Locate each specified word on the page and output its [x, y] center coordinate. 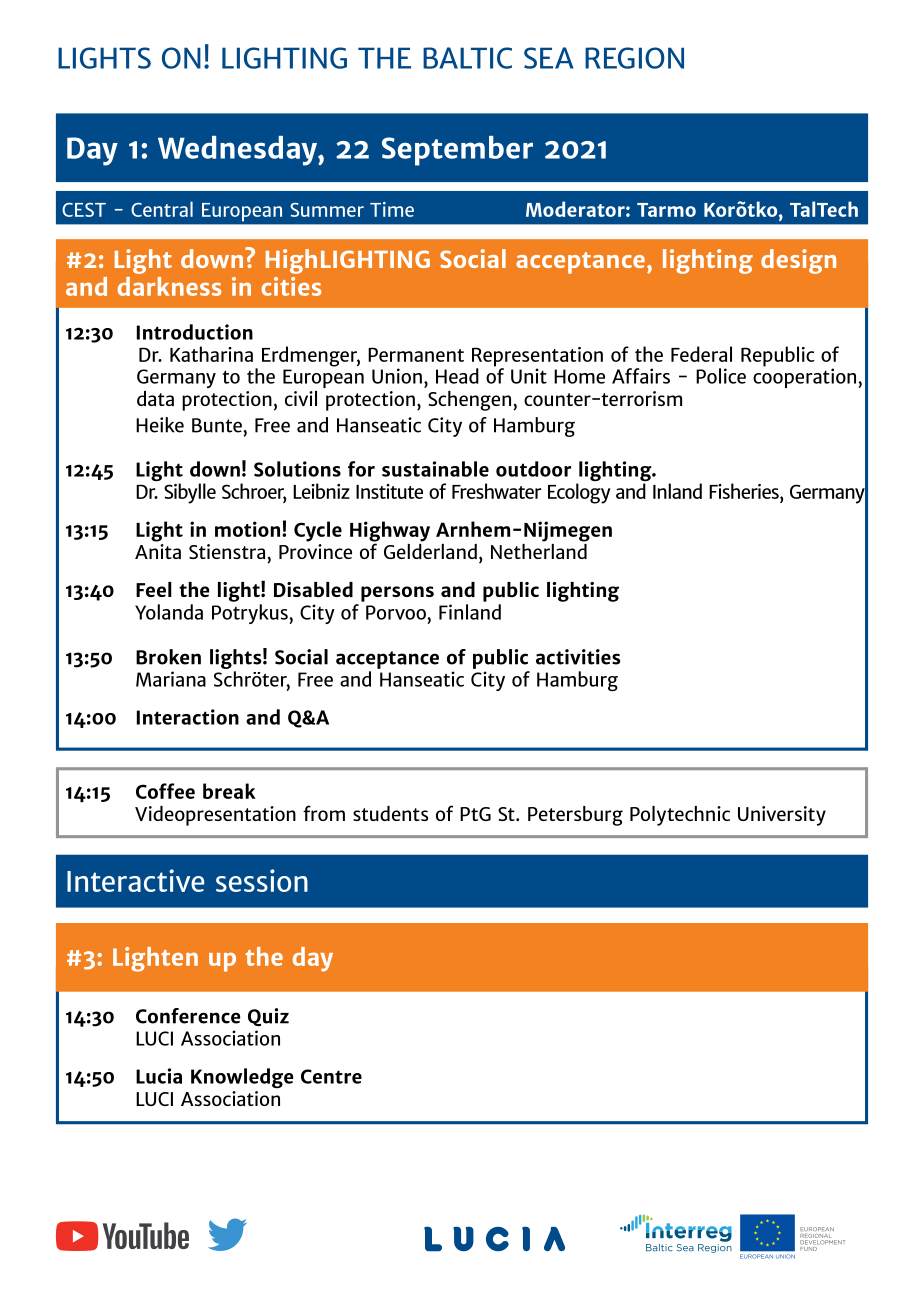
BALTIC [467, 58]
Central [162, 209]
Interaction [188, 717]
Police [721, 376]
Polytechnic [680, 816]
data [155, 398]
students [390, 813]
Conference [188, 1016]
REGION [634, 58]
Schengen [471, 401]
